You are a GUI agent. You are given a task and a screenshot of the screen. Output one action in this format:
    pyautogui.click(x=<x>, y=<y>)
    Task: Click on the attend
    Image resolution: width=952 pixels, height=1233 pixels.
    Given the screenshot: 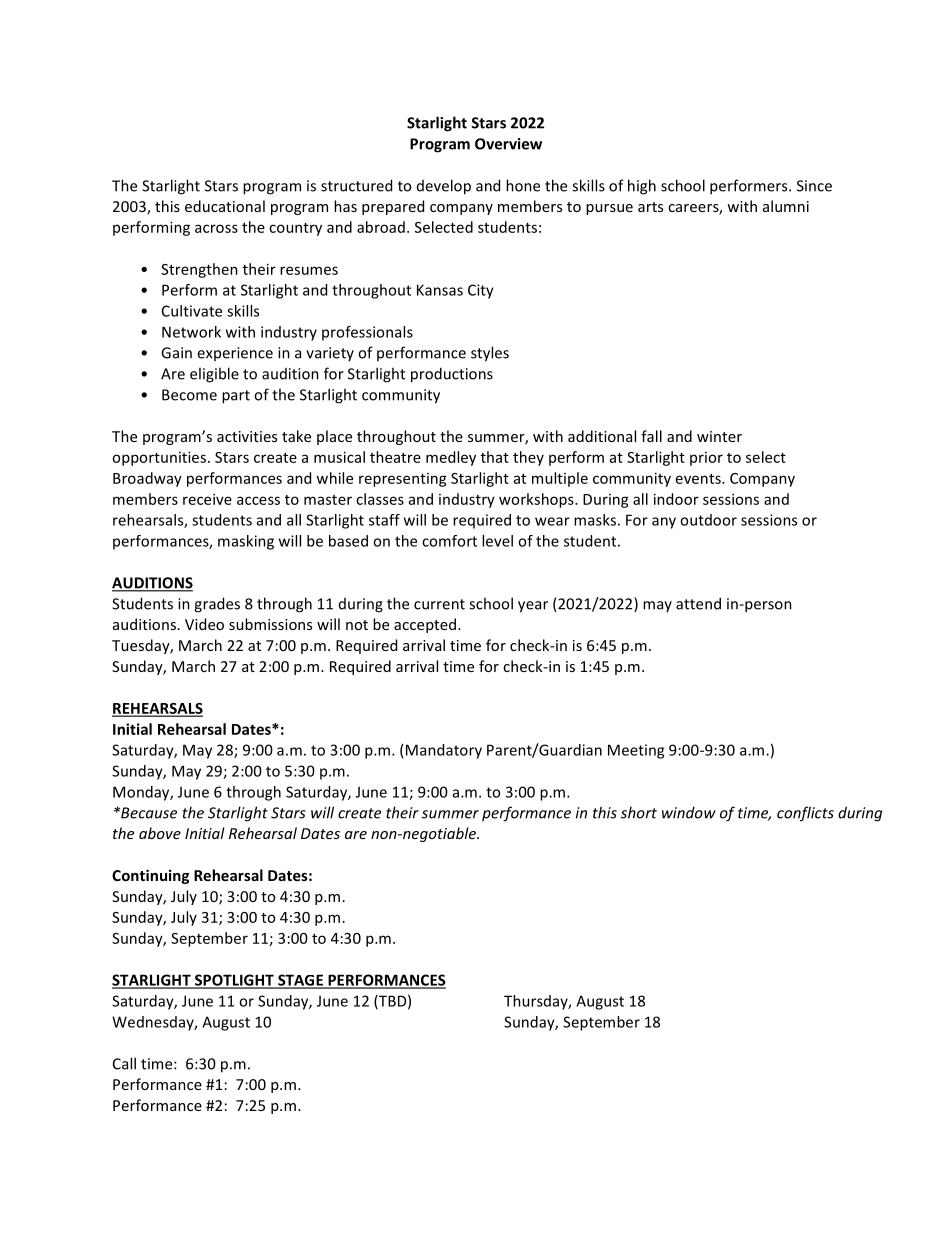 What is the action you would take?
    pyautogui.click(x=698, y=603)
